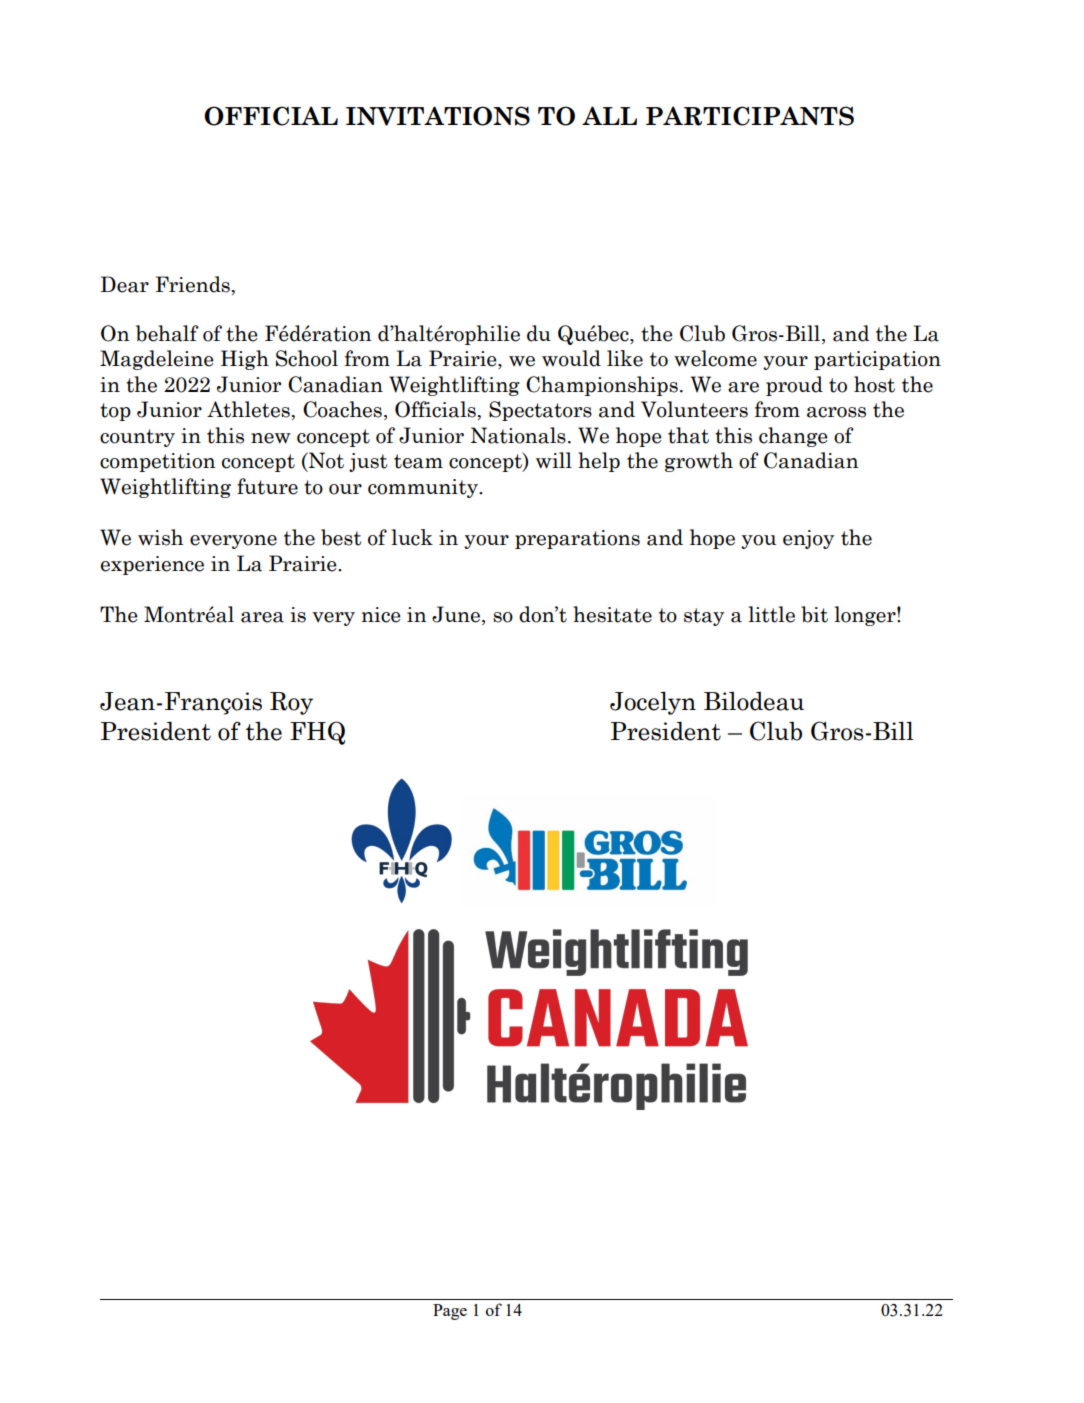 This screenshot has height=1403, width=1084. I want to click on Roy, so click(291, 703).
